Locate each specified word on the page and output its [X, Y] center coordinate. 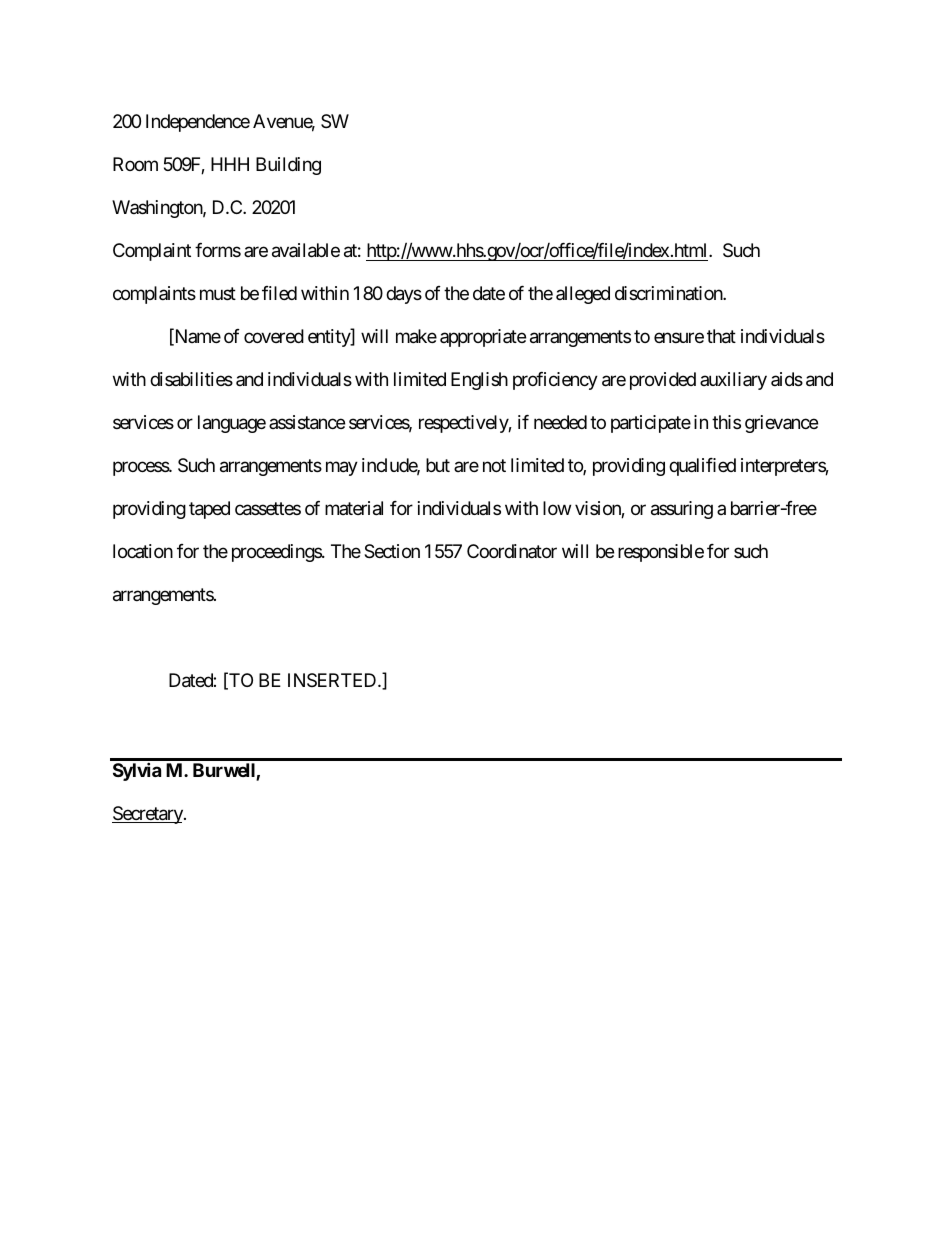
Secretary [148, 815]
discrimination [669, 293]
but [438, 465]
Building [288, 166]
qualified [702, 467]
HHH [230, 164]
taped [209, 510]
